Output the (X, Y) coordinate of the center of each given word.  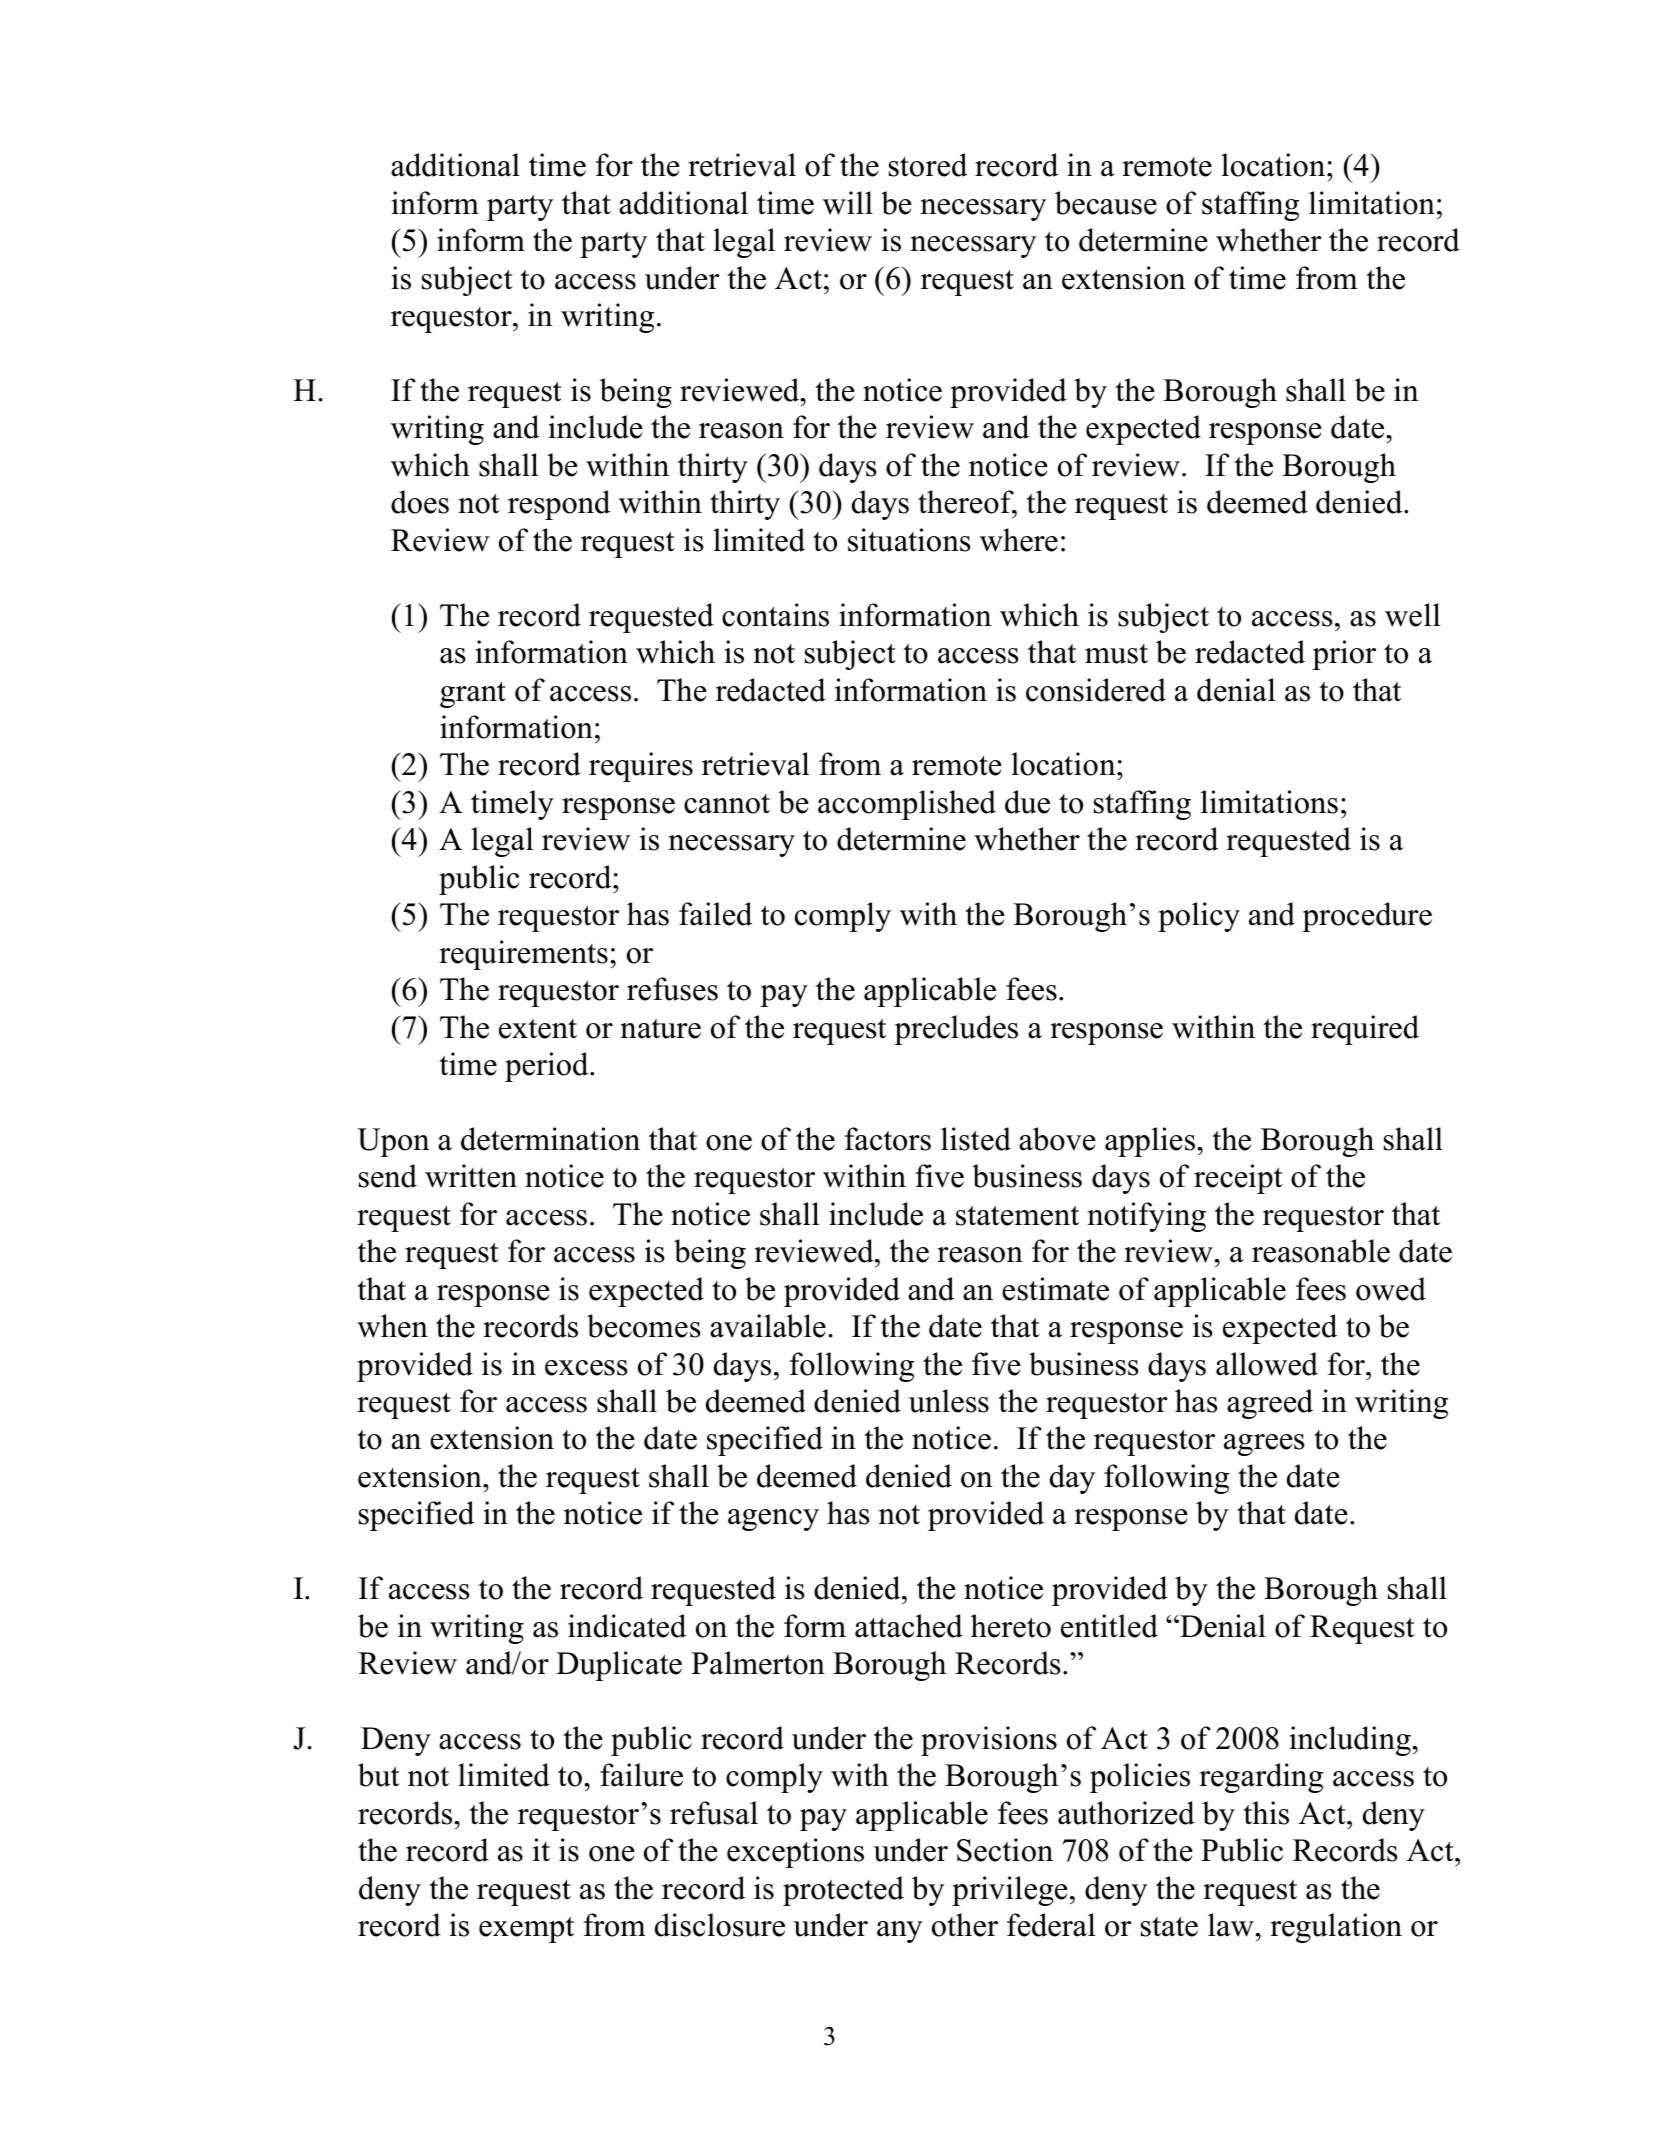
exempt (526, 1930)
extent (538, 1029)
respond (559, 505)
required (1365, 1030)
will (848, 203)
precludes (956, 1030)
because (1106, 203)
